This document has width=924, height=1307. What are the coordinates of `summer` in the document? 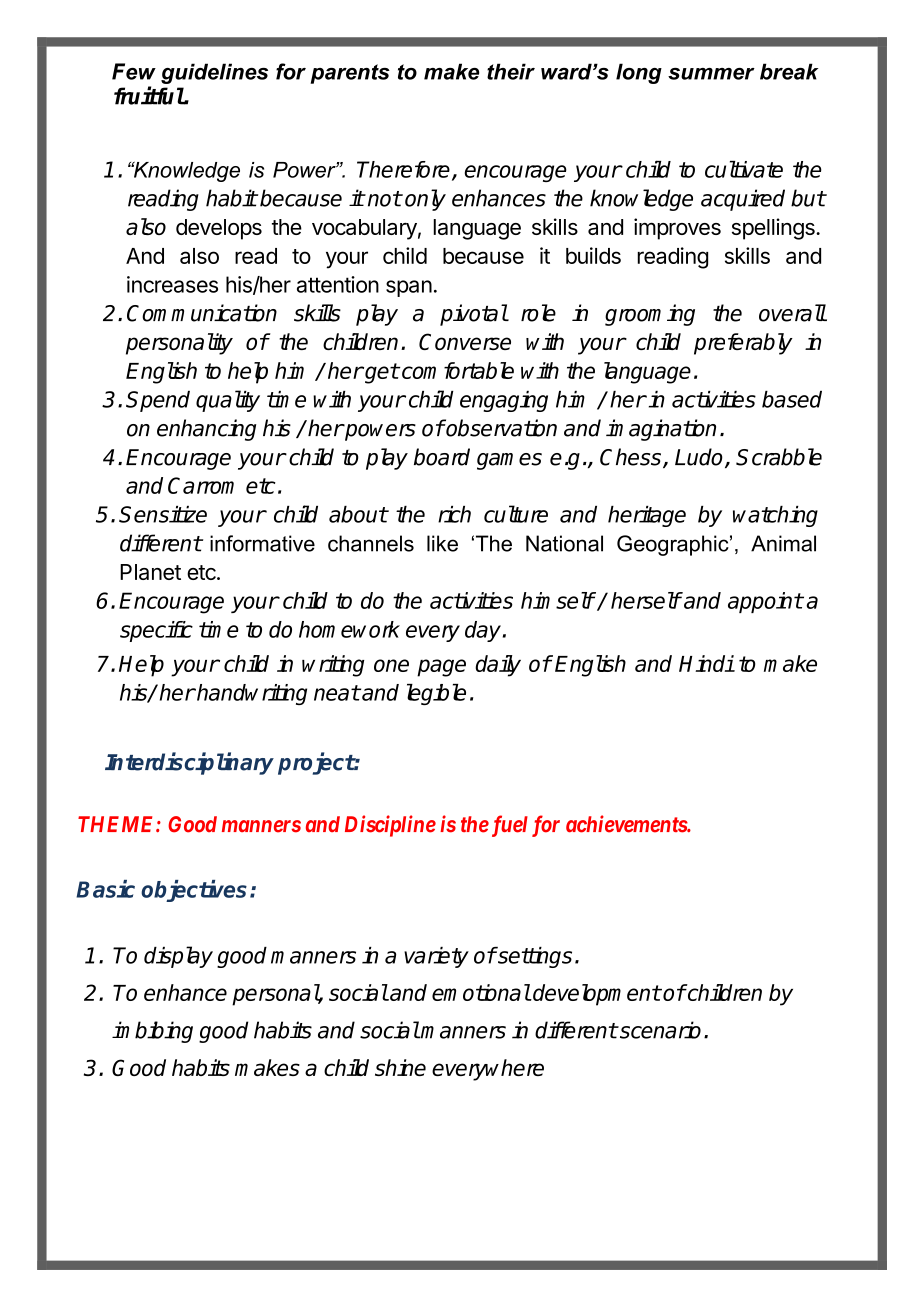 It's located at (711, 74).
